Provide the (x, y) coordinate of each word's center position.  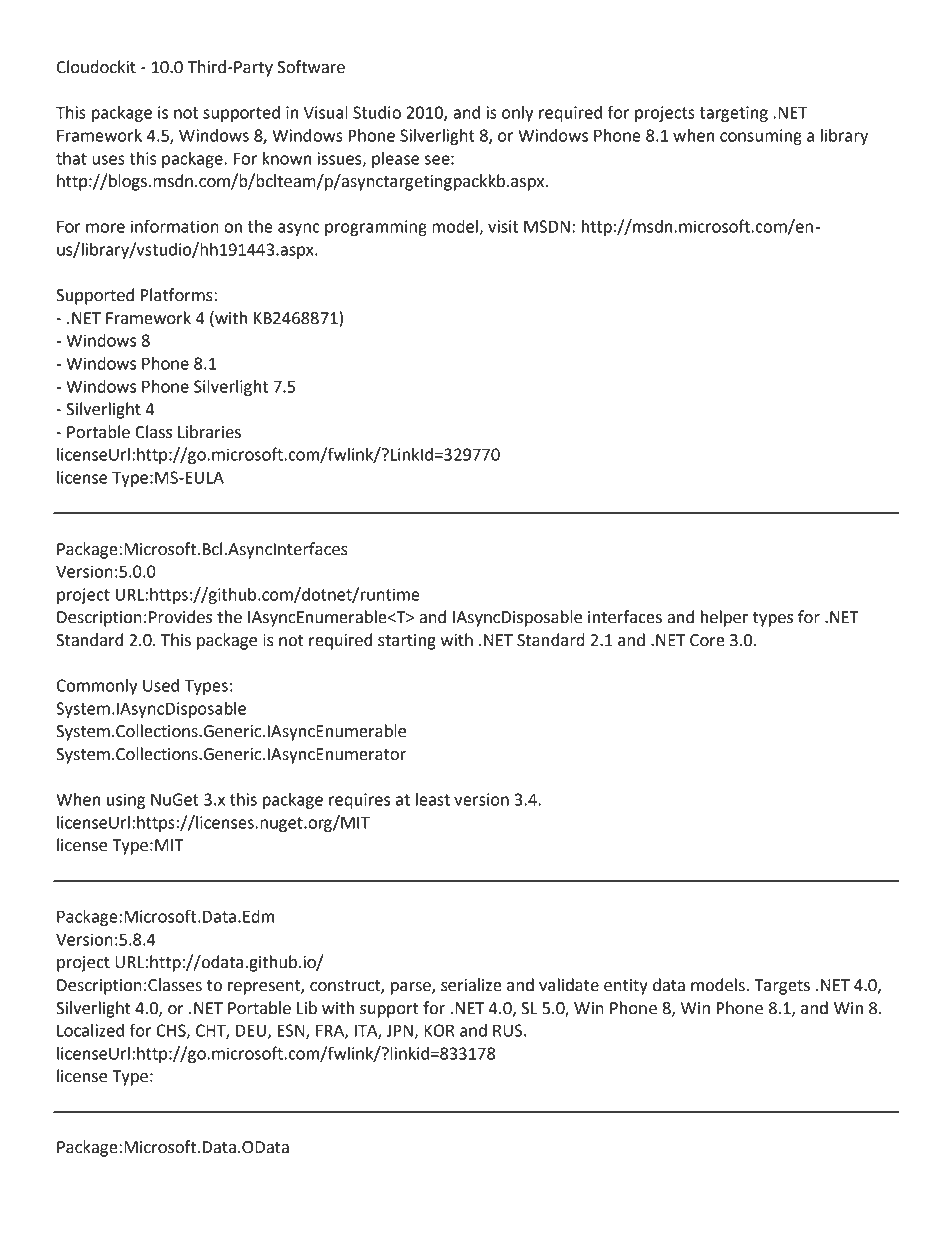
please (395, 160)
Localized (90, 1030)
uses (108, 160)
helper (724, 618)
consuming (761, 137)
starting (407, 642)
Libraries (209, 432)
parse (412, 988)
